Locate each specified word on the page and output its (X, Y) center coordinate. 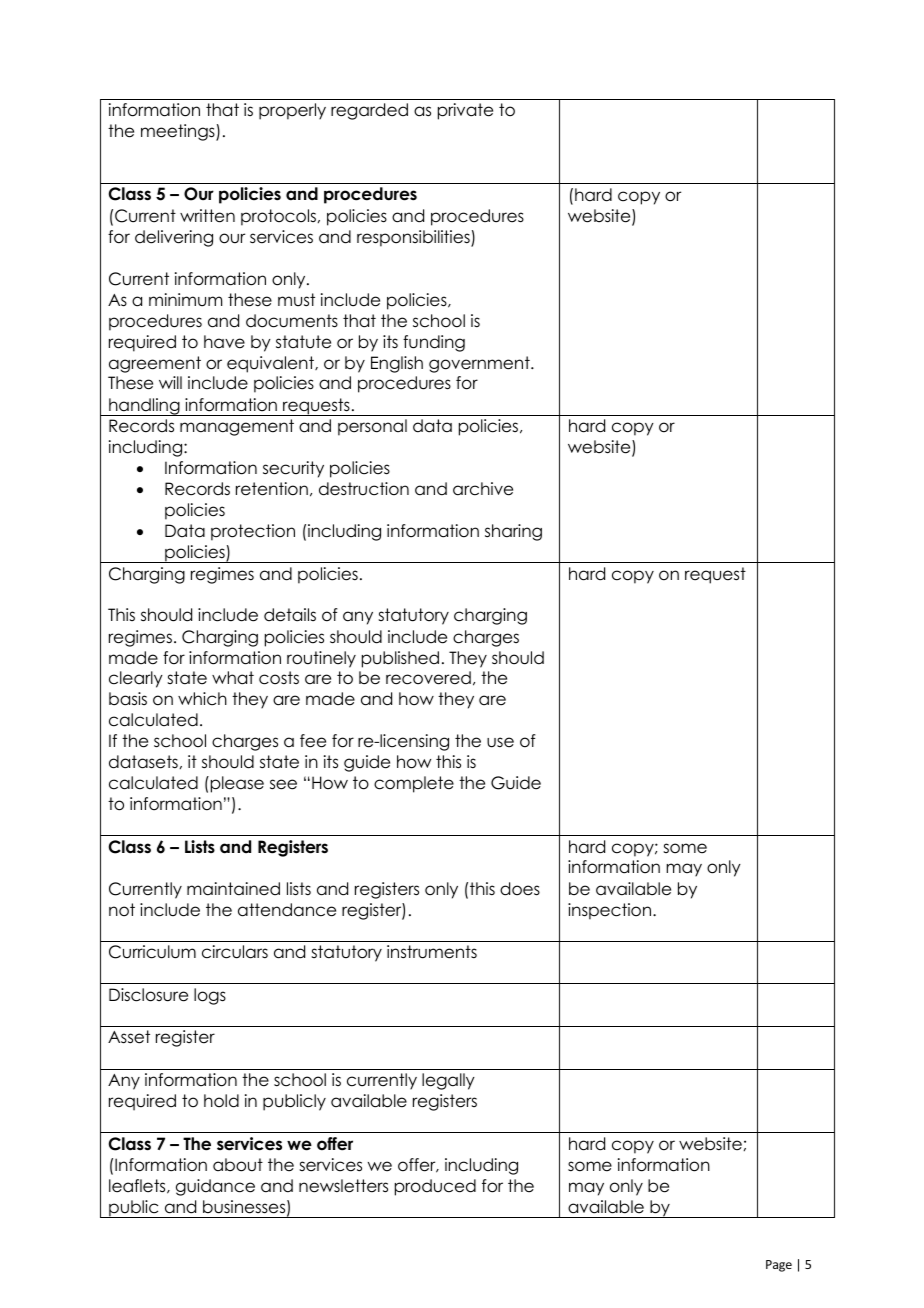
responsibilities (414, 238)
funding (434, 343)
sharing (513, 532)
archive (483, 489)
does (520, 889)
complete (414, 784)
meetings (179, 132)
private (465, 111)
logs (210, 996)
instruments (432, 952)
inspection (611, 911)
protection (253, 532)
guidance (215, 1187)
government (480, 364)
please (236, 784)
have (224, 342)
